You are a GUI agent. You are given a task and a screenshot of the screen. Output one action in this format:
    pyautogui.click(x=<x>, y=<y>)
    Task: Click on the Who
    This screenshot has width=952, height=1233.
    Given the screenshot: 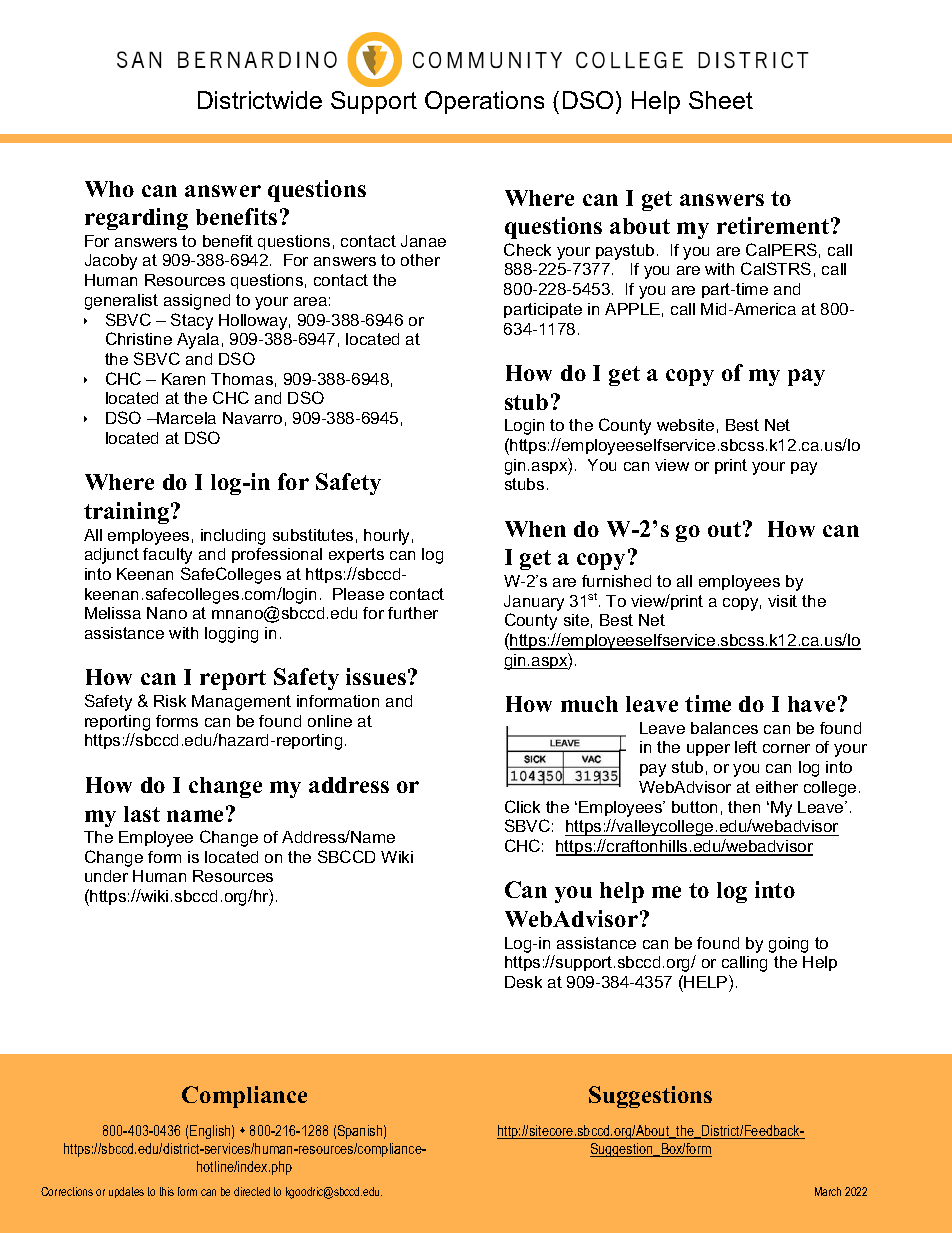 What is the action you would take?
    pyautogui.click(x=109, y=189)
